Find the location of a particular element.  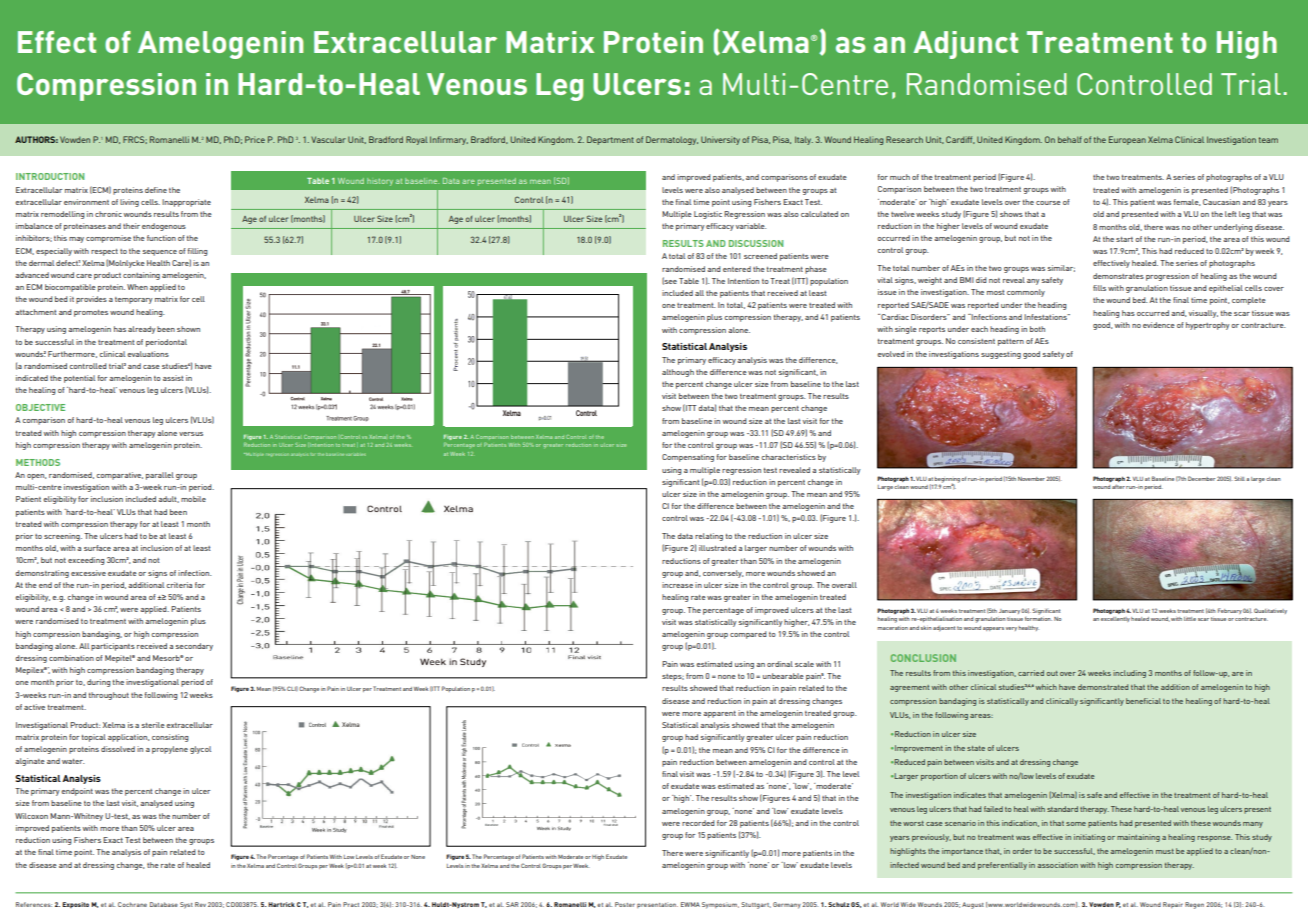

criteria is located at coordinates (179, 585).
